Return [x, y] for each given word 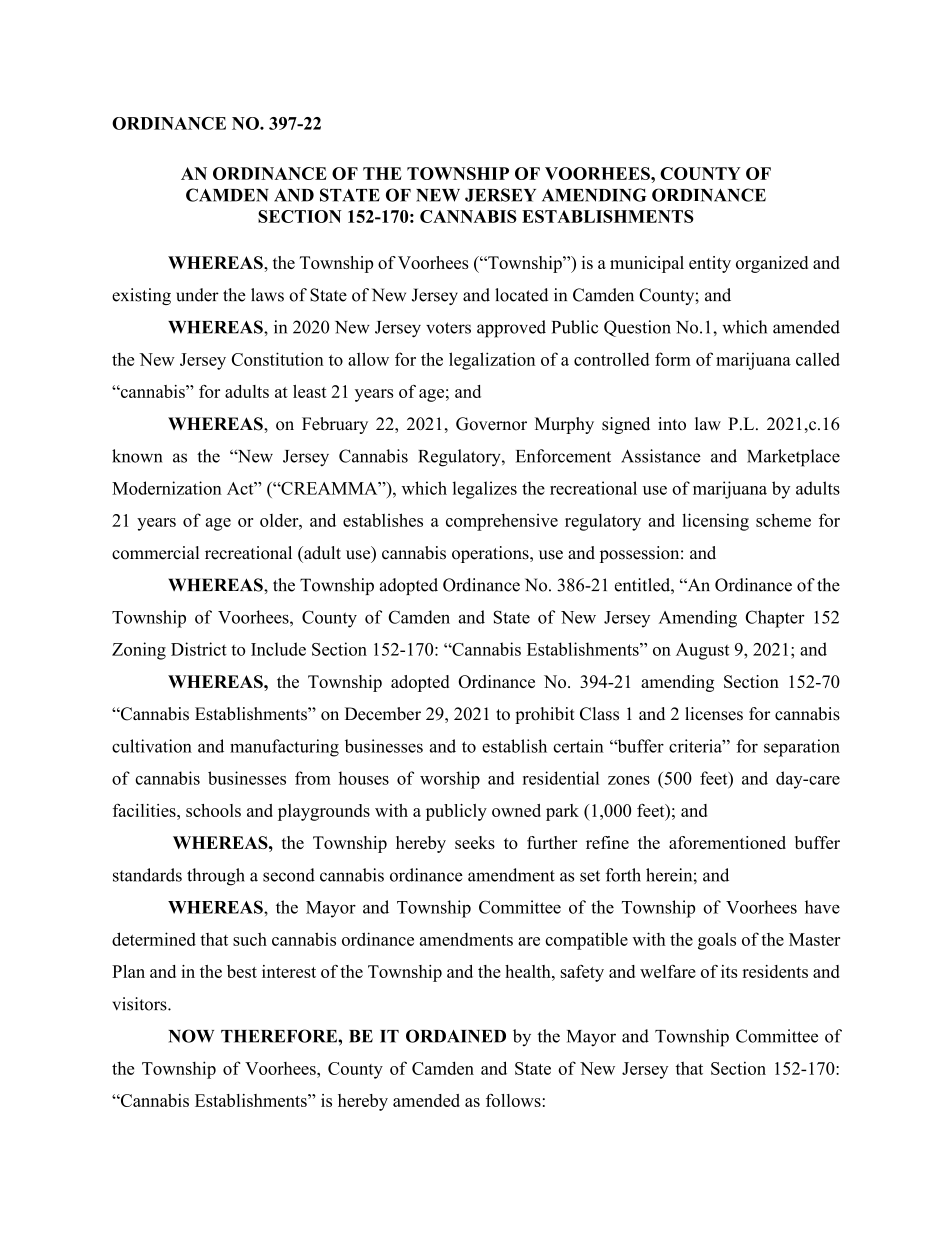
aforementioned [727, 842]
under [197, 295]
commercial [156, 553]
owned [516, 810]
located [521, 295]
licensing [715, 522]
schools [213, 810]
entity [710, 264]
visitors [140, 1004]
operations [491, 554]
